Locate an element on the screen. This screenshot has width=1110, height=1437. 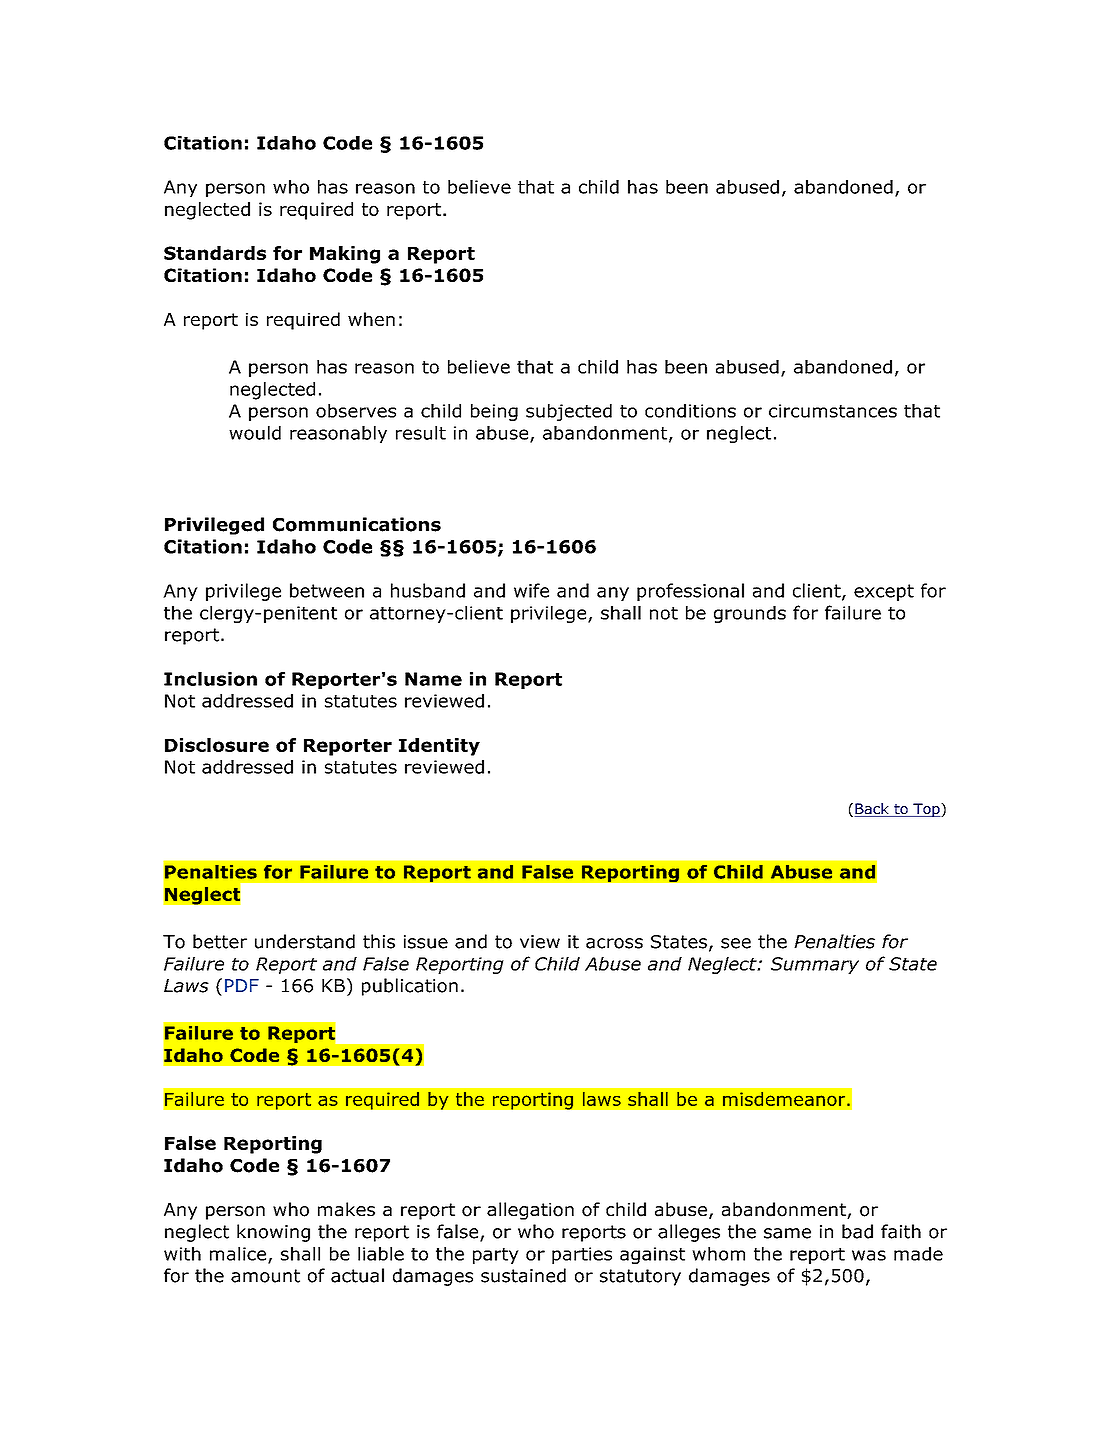
subjected is located at coordinates (569, 412).
